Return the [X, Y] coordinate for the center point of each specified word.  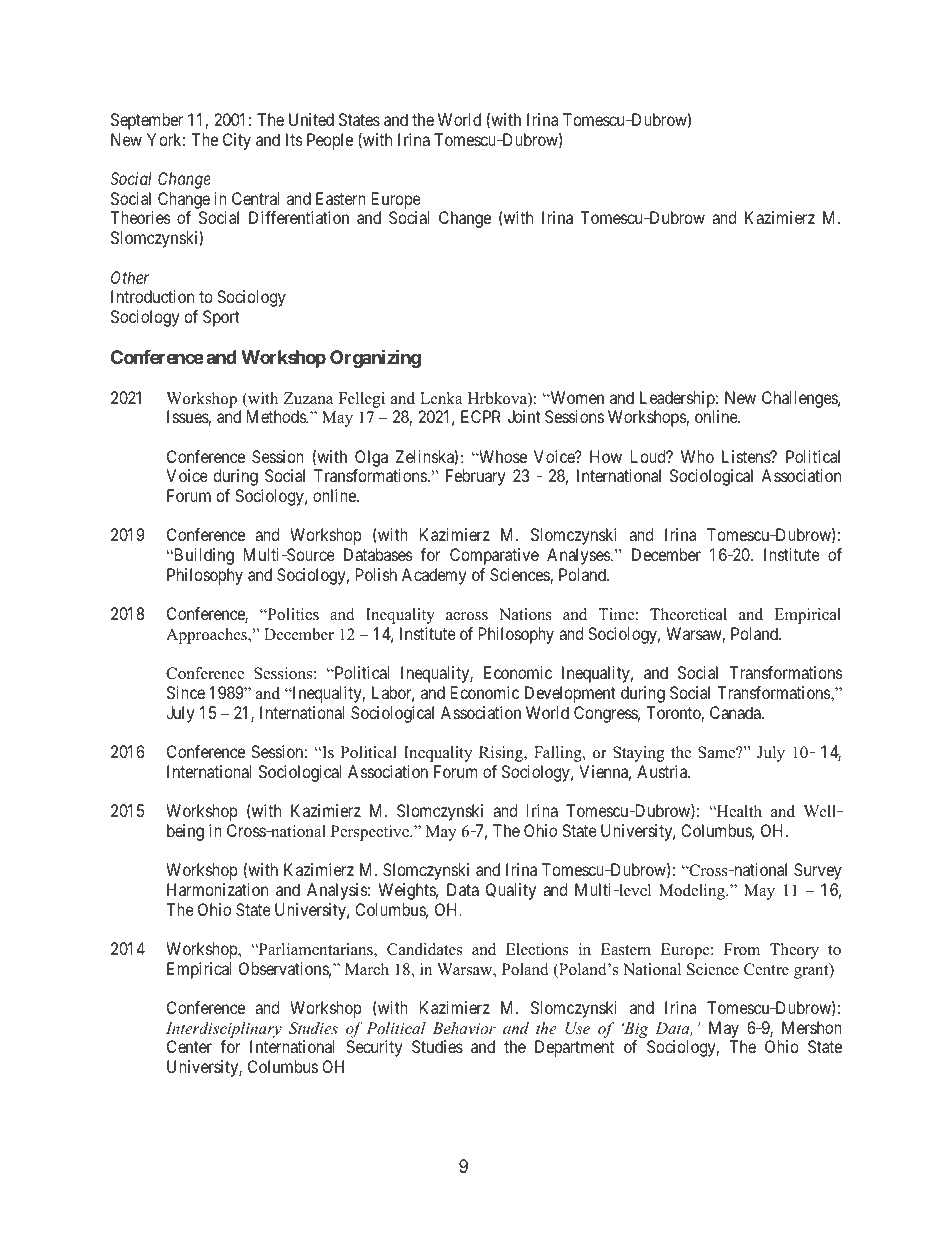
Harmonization [217, 889]
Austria [663, 771]
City [237, 141]
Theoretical [688, 614]
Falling [559, 754]
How [606, 456]
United [311, 119]
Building [203, 556]
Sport [221, 318]
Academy [434, 576]
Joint [524, 416]
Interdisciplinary [224, 1030]
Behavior [464, 1028]
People [330, 141]
